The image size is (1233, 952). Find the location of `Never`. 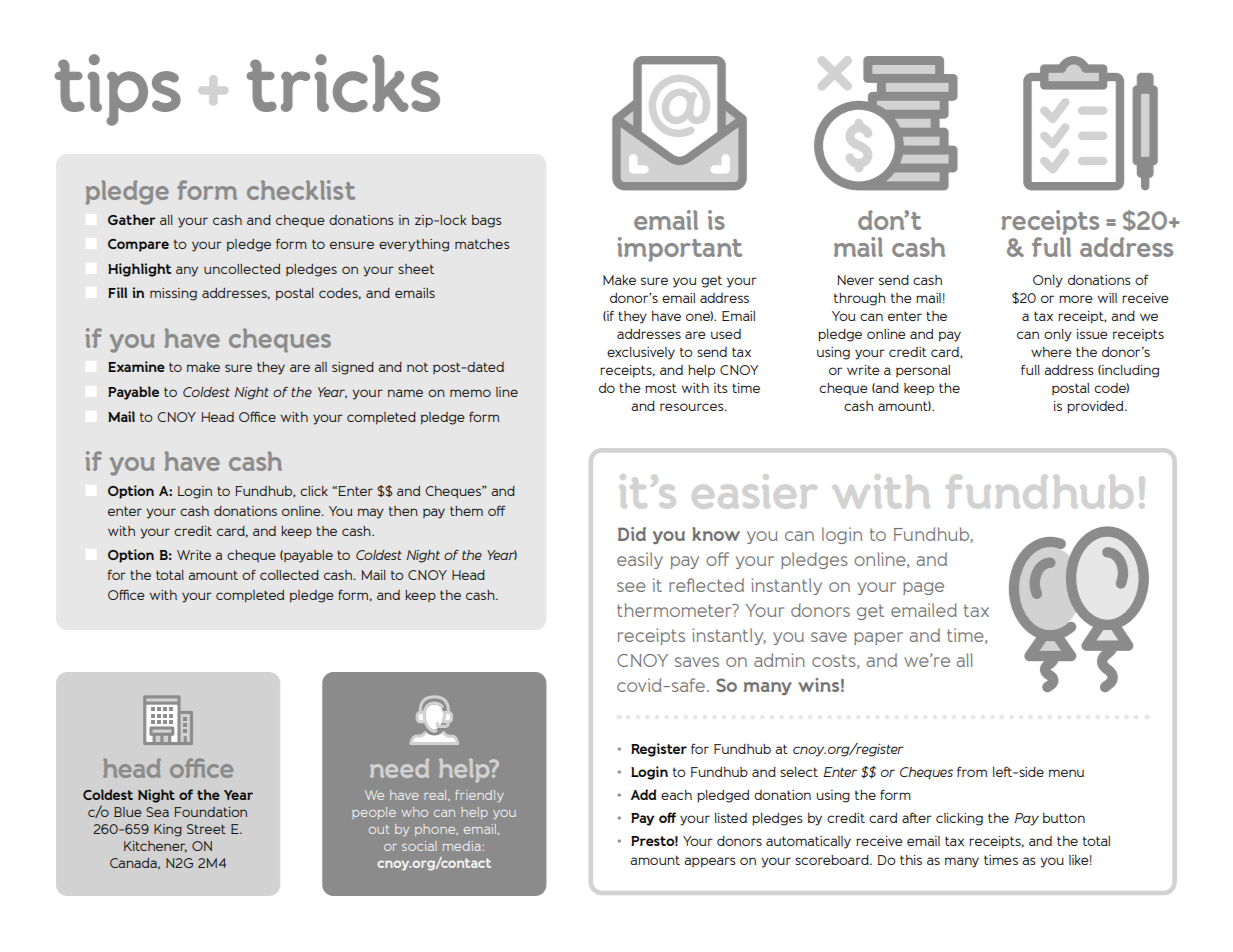

Never is located at coordinates (855, 280).
